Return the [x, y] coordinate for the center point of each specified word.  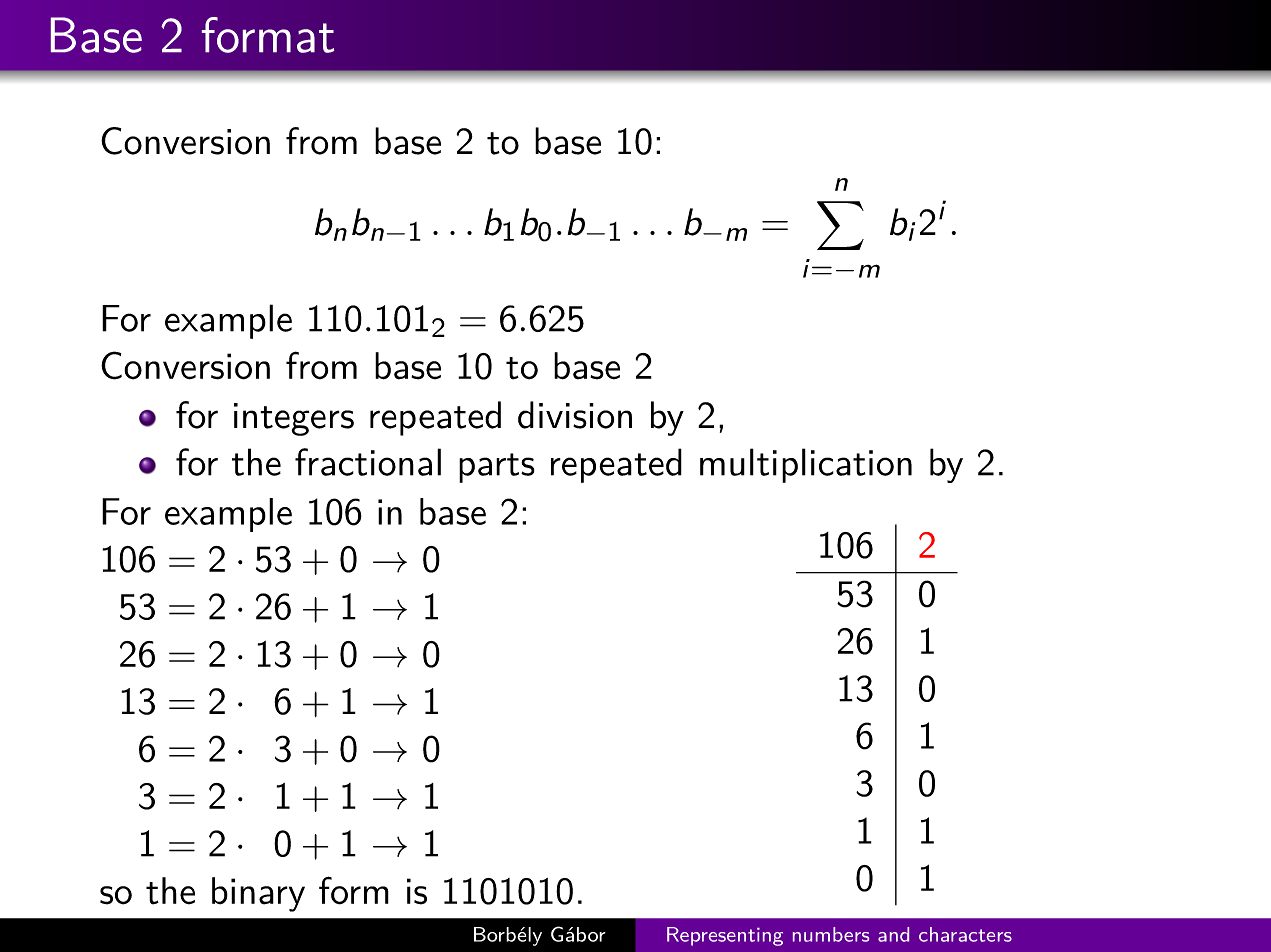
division [575, 415]
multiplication [806, 465]
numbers [831, 934]
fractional [368, 462]
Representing [725, 936]
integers [294, 419]
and [893, 934]
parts [497, 468]
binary [258, 894]
